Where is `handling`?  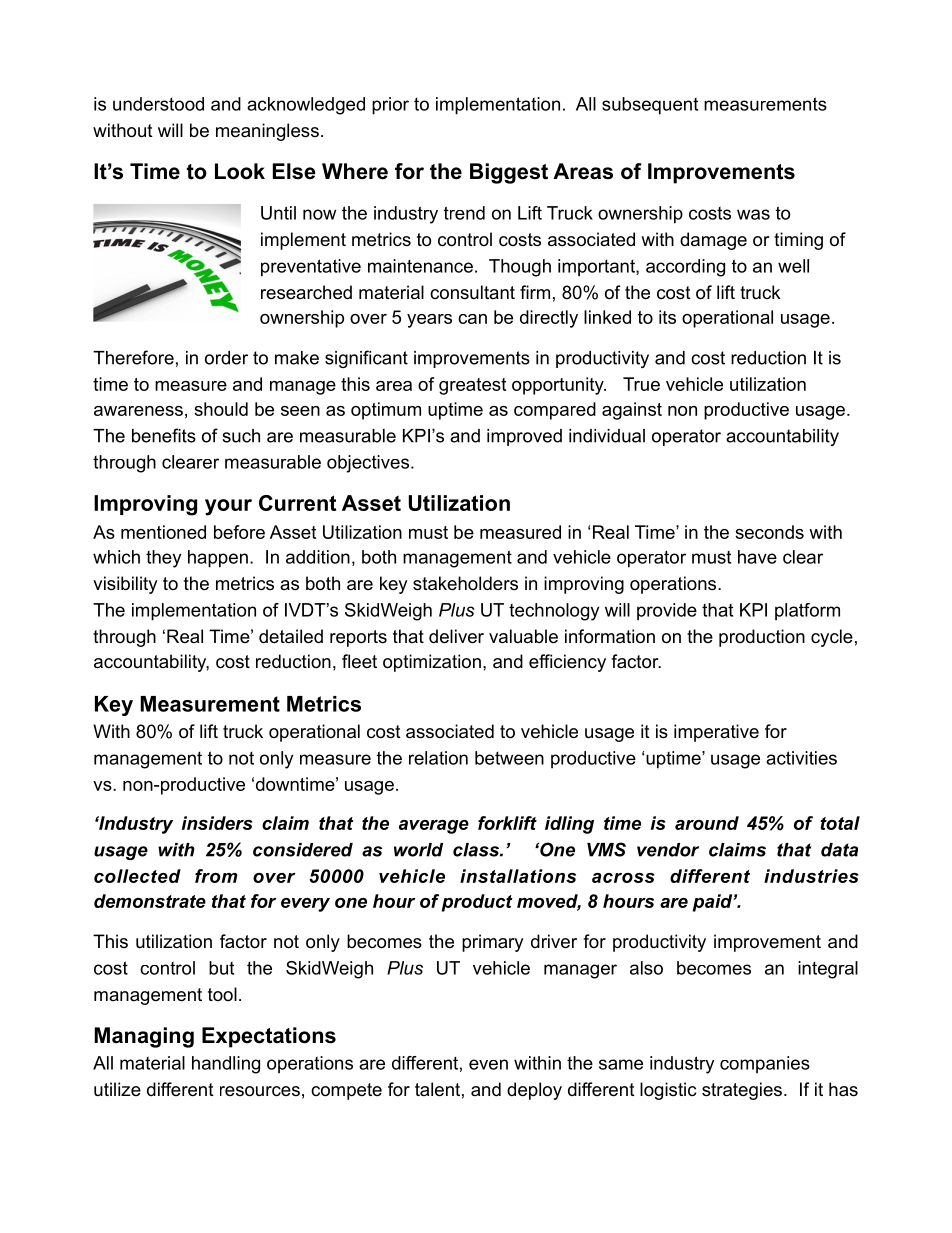
handling is located at coordinates (226, 1065).
